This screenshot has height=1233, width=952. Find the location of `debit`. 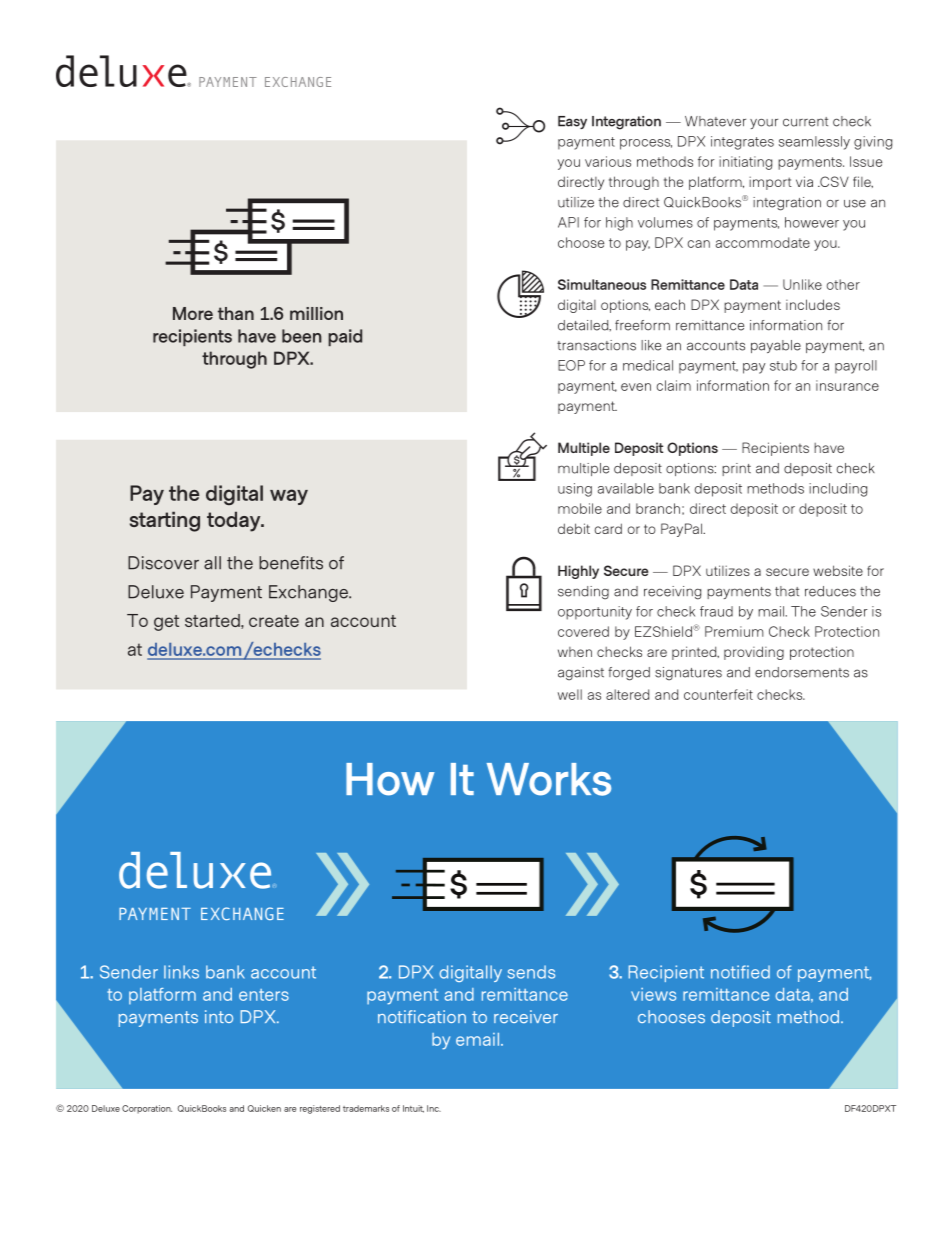

debit is located at coordinates (574, 528).
